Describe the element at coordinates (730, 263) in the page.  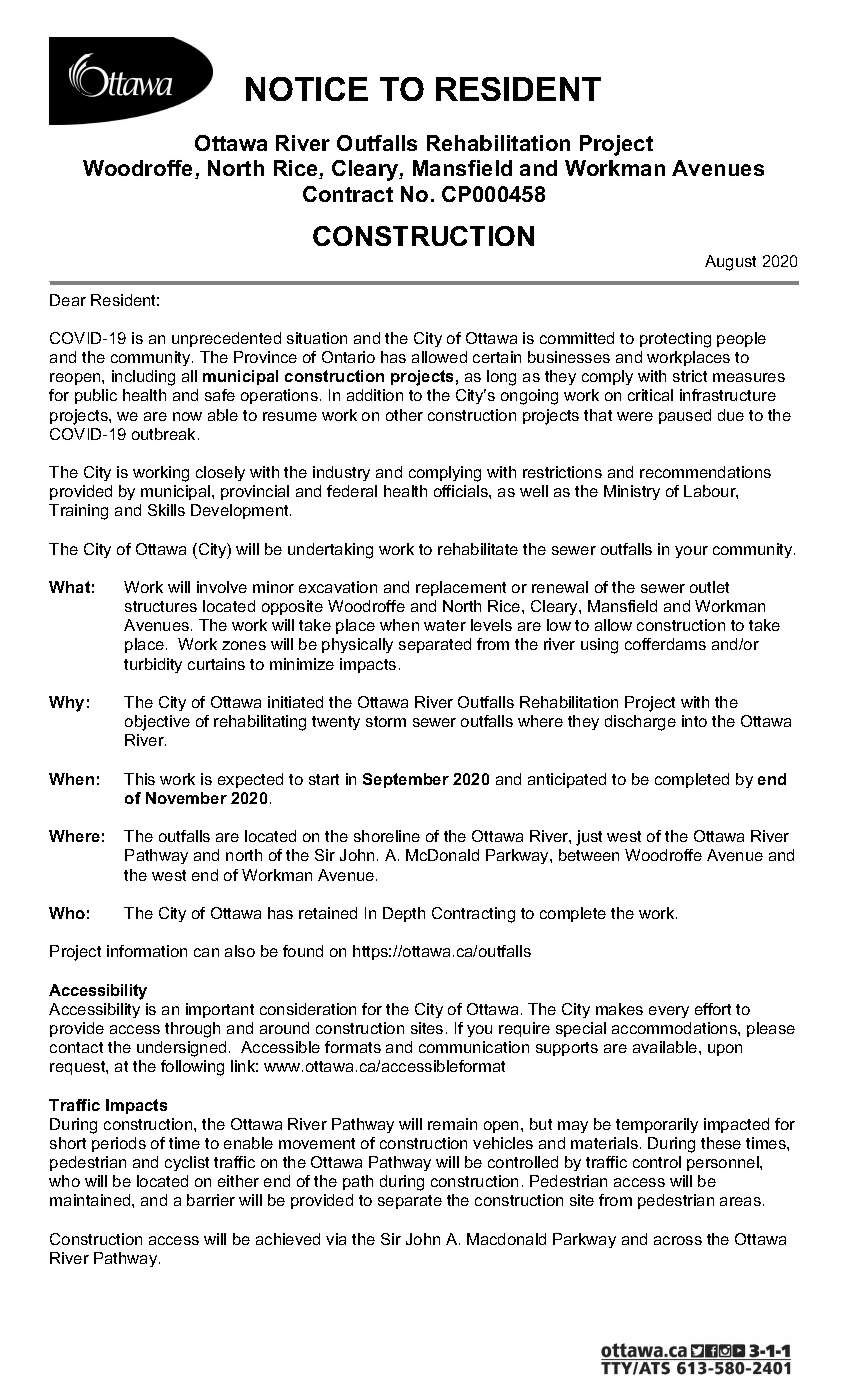
I see `August` at that location.
